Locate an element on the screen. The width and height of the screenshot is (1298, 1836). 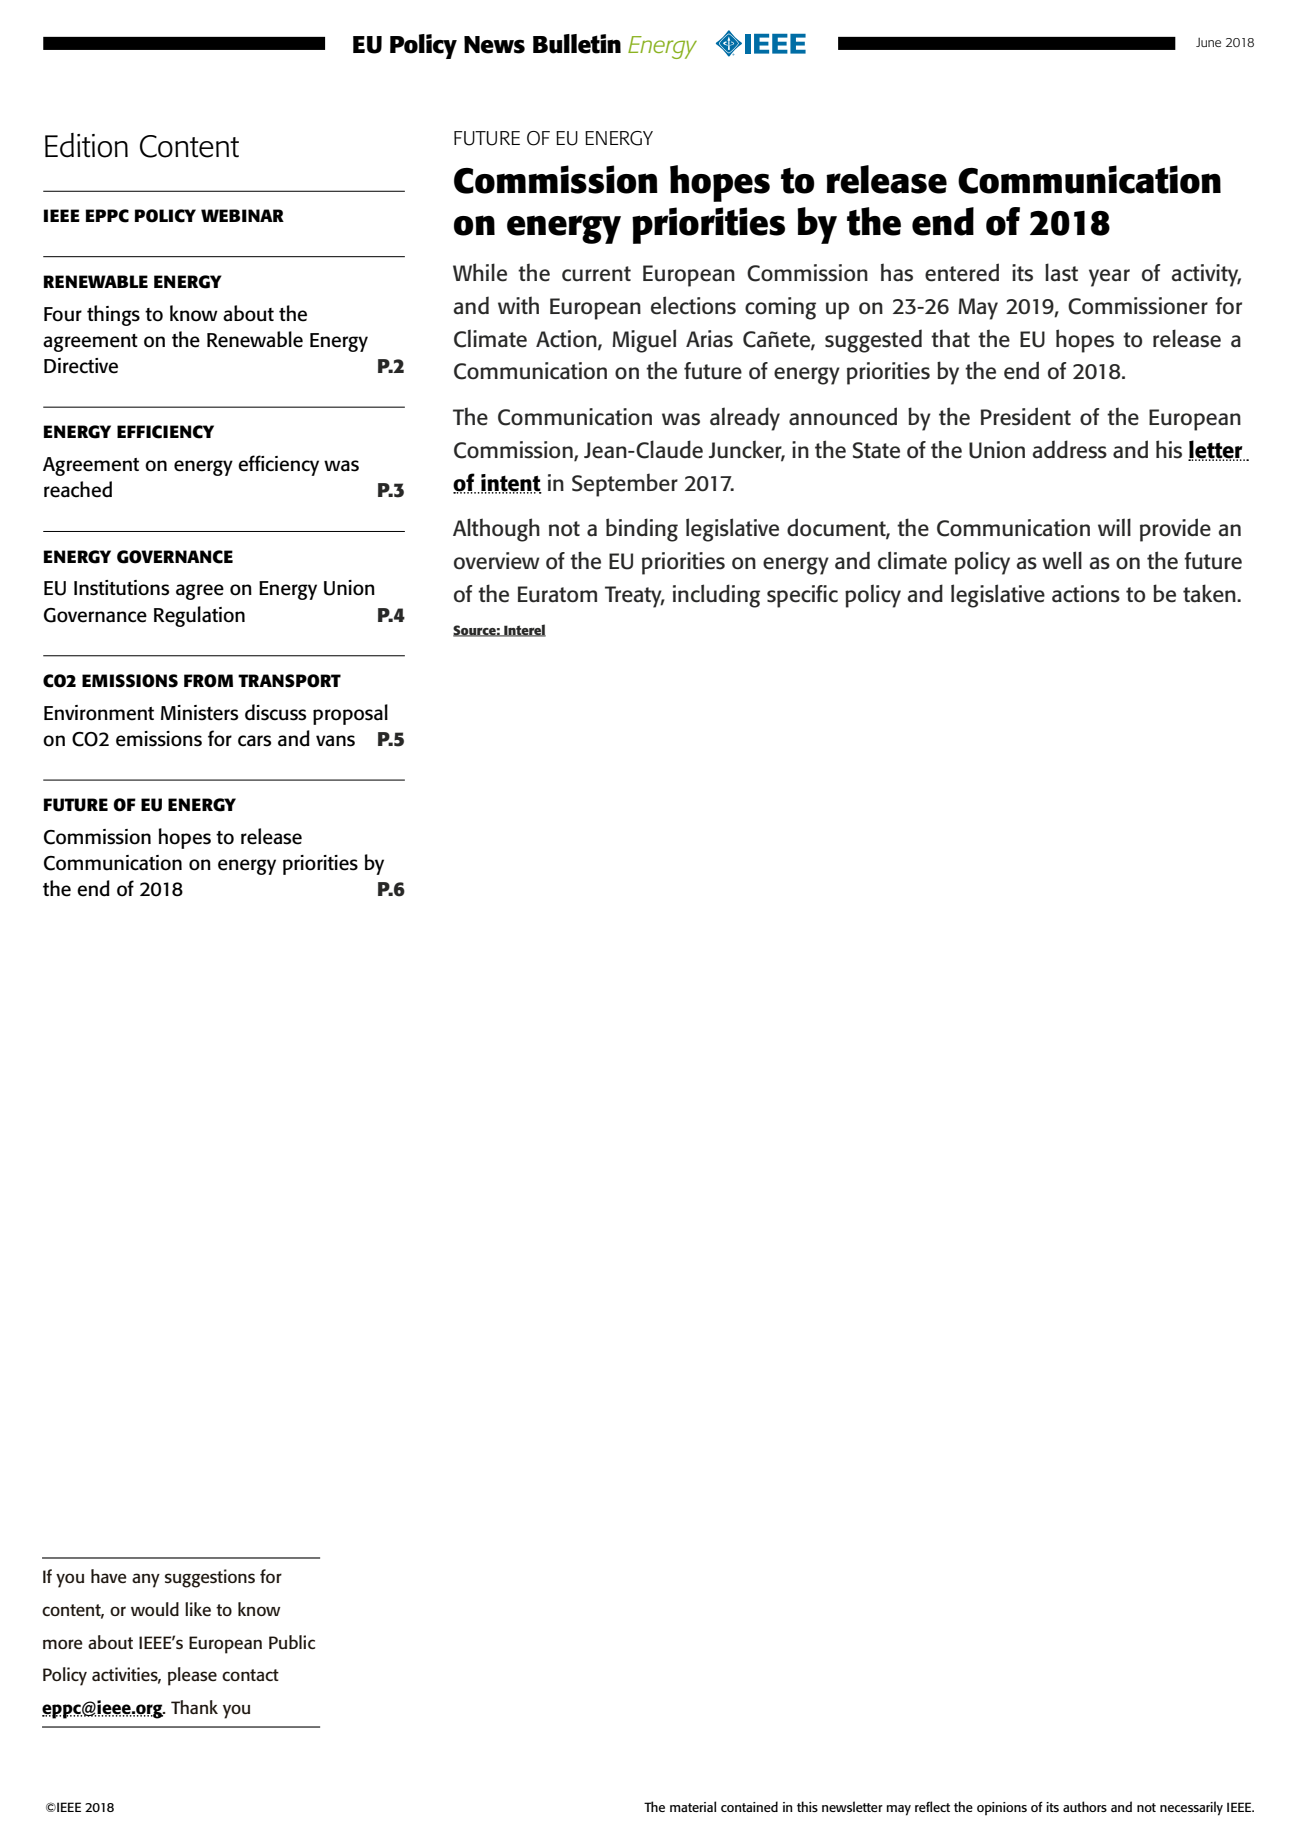
suggestions is located at coordinates (210, 1578).
